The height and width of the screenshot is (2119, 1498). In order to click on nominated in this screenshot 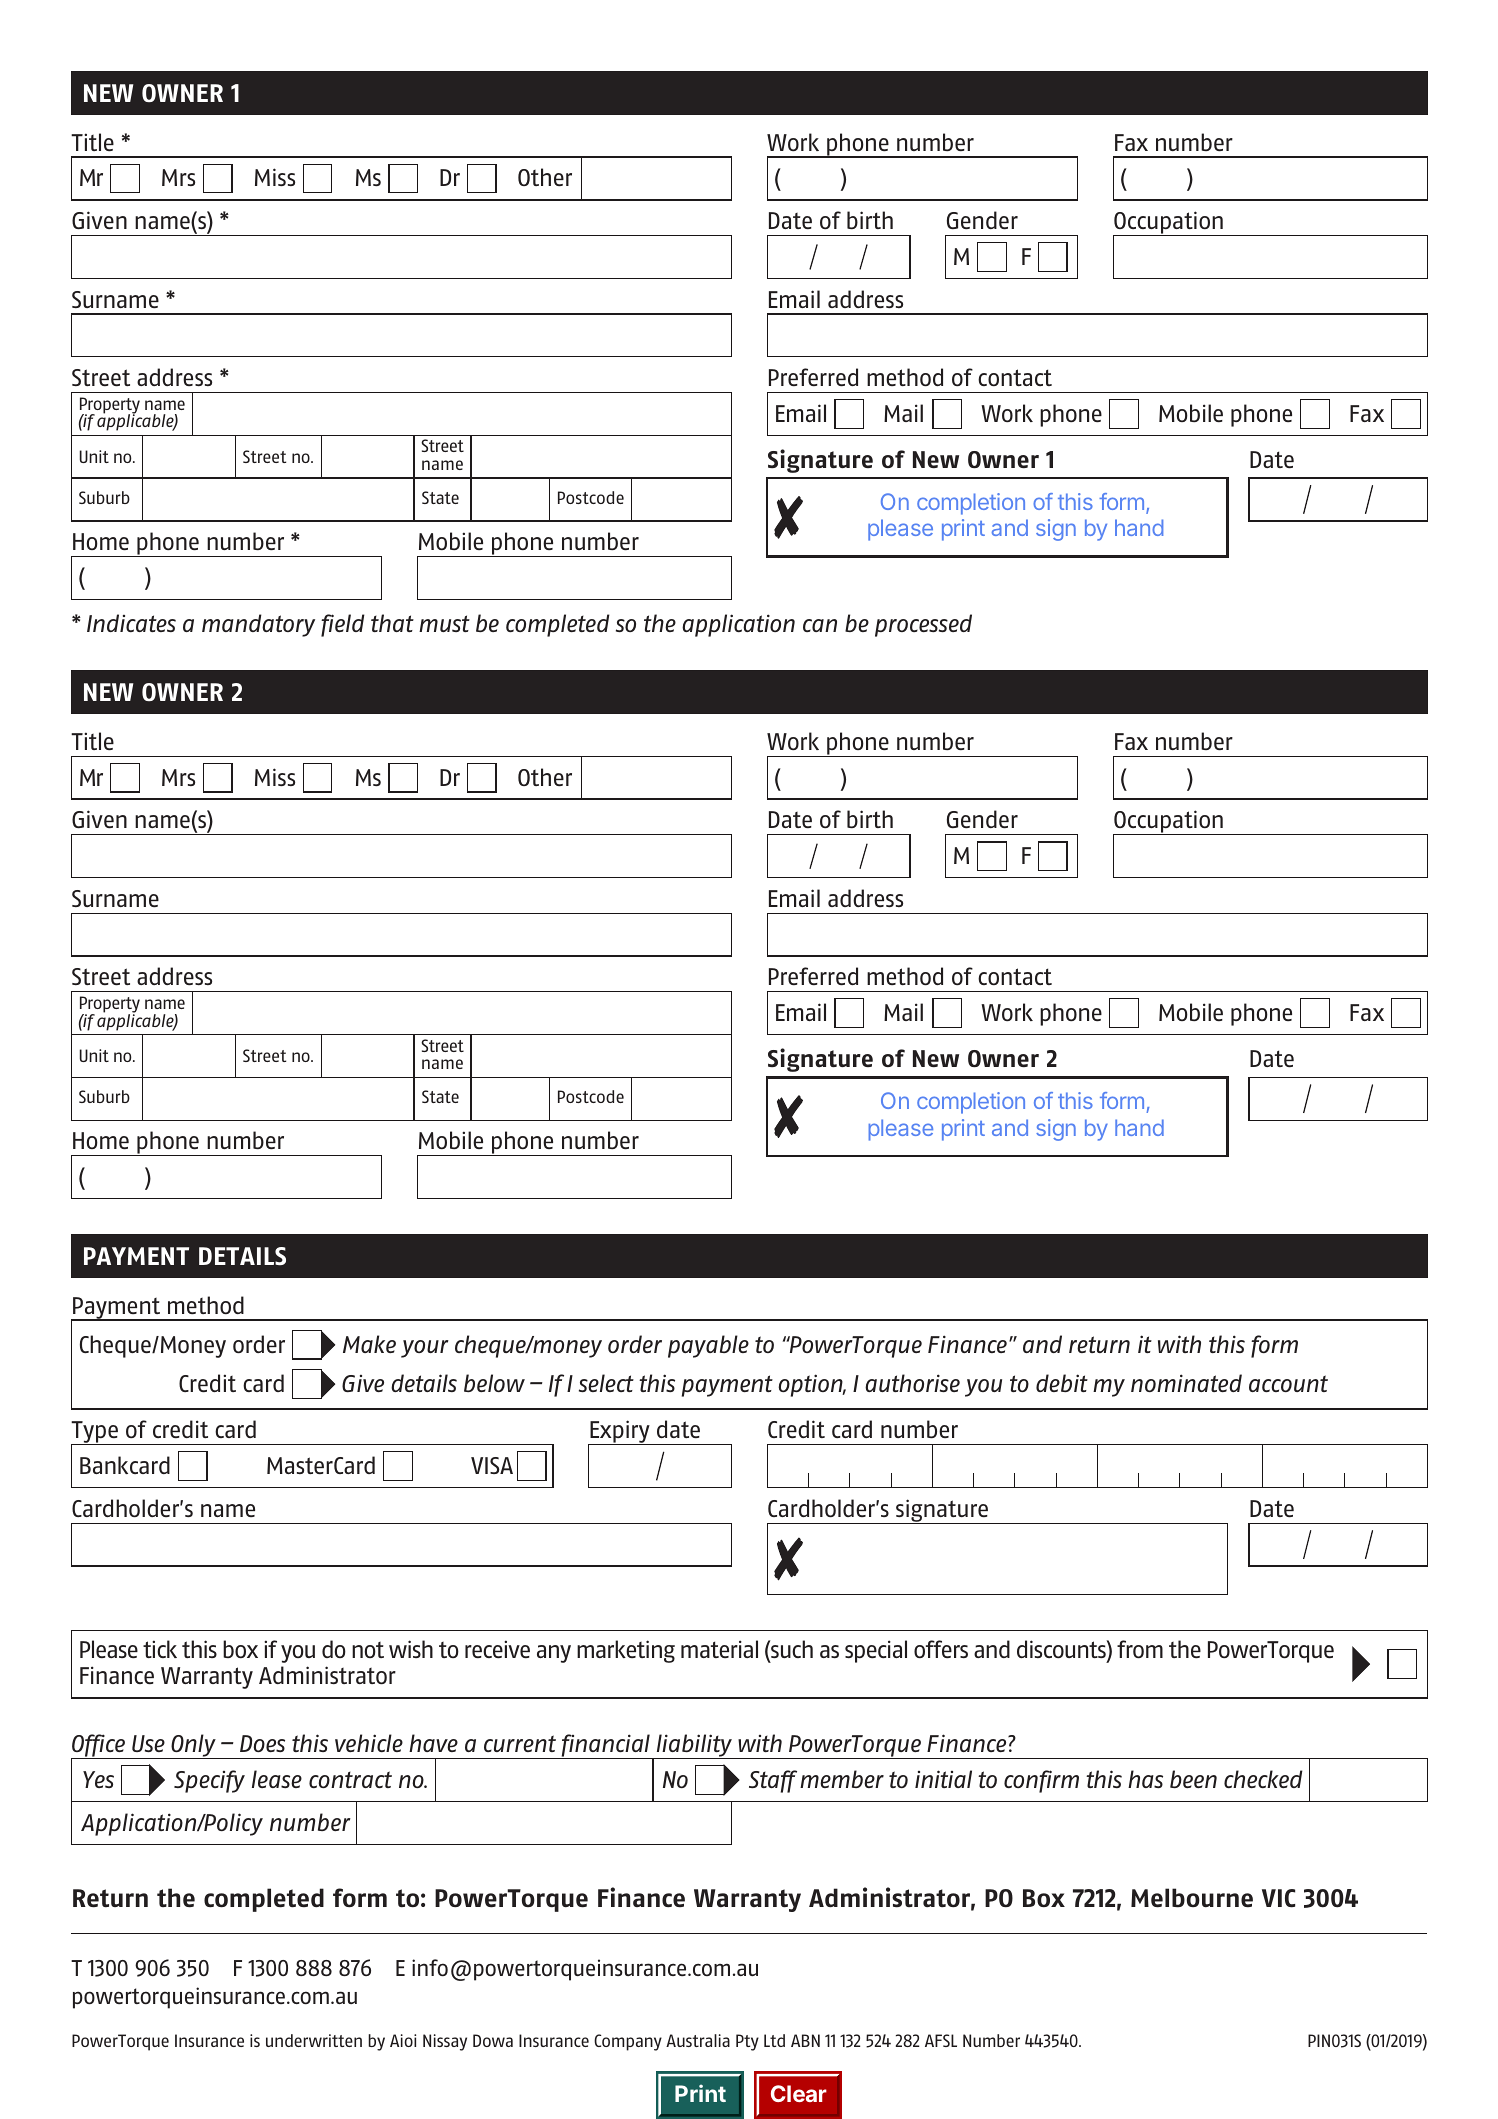, I will do `click(1186, 1383)`.
